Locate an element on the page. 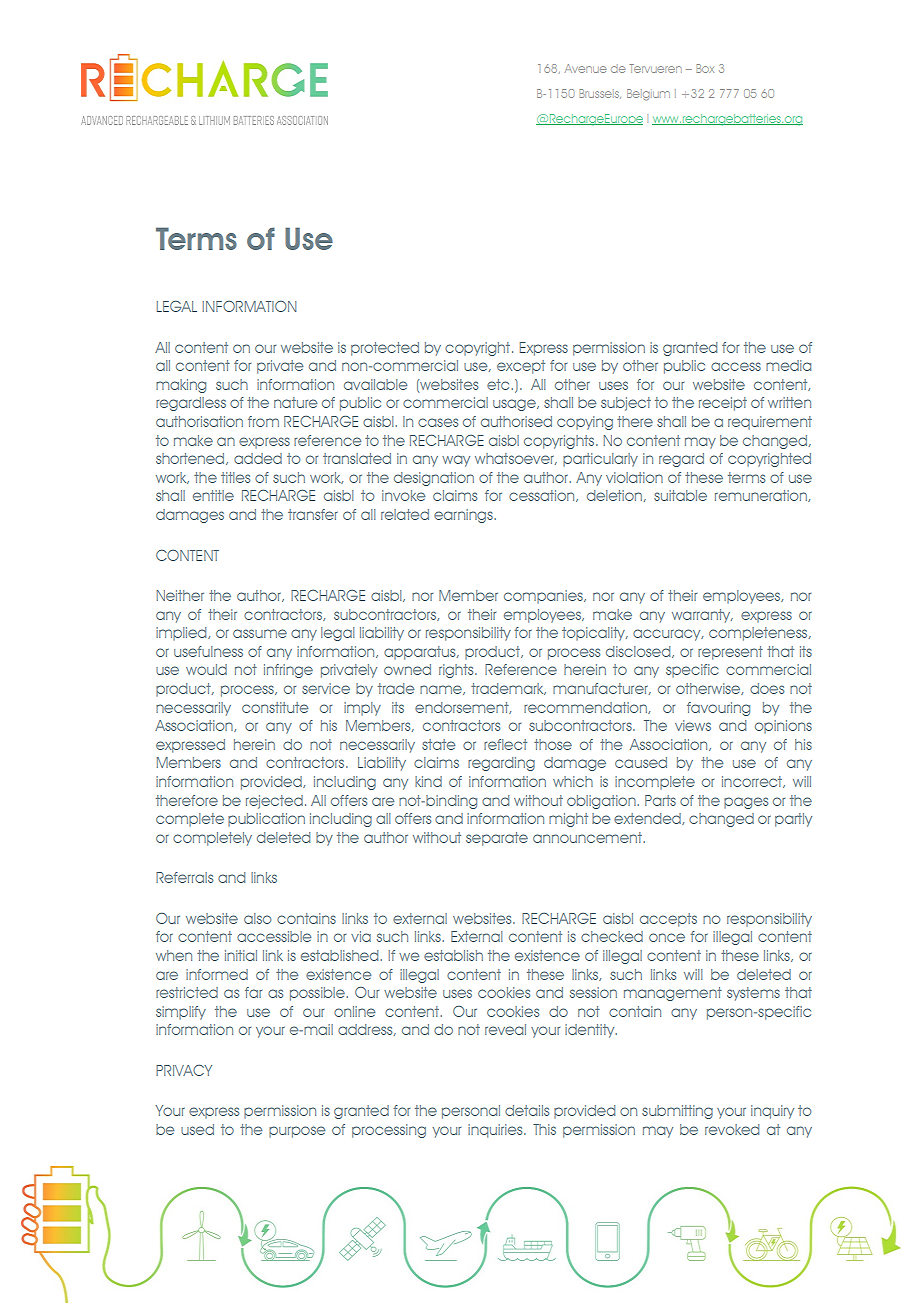  purpose is located at coordinates (297, 1132).
